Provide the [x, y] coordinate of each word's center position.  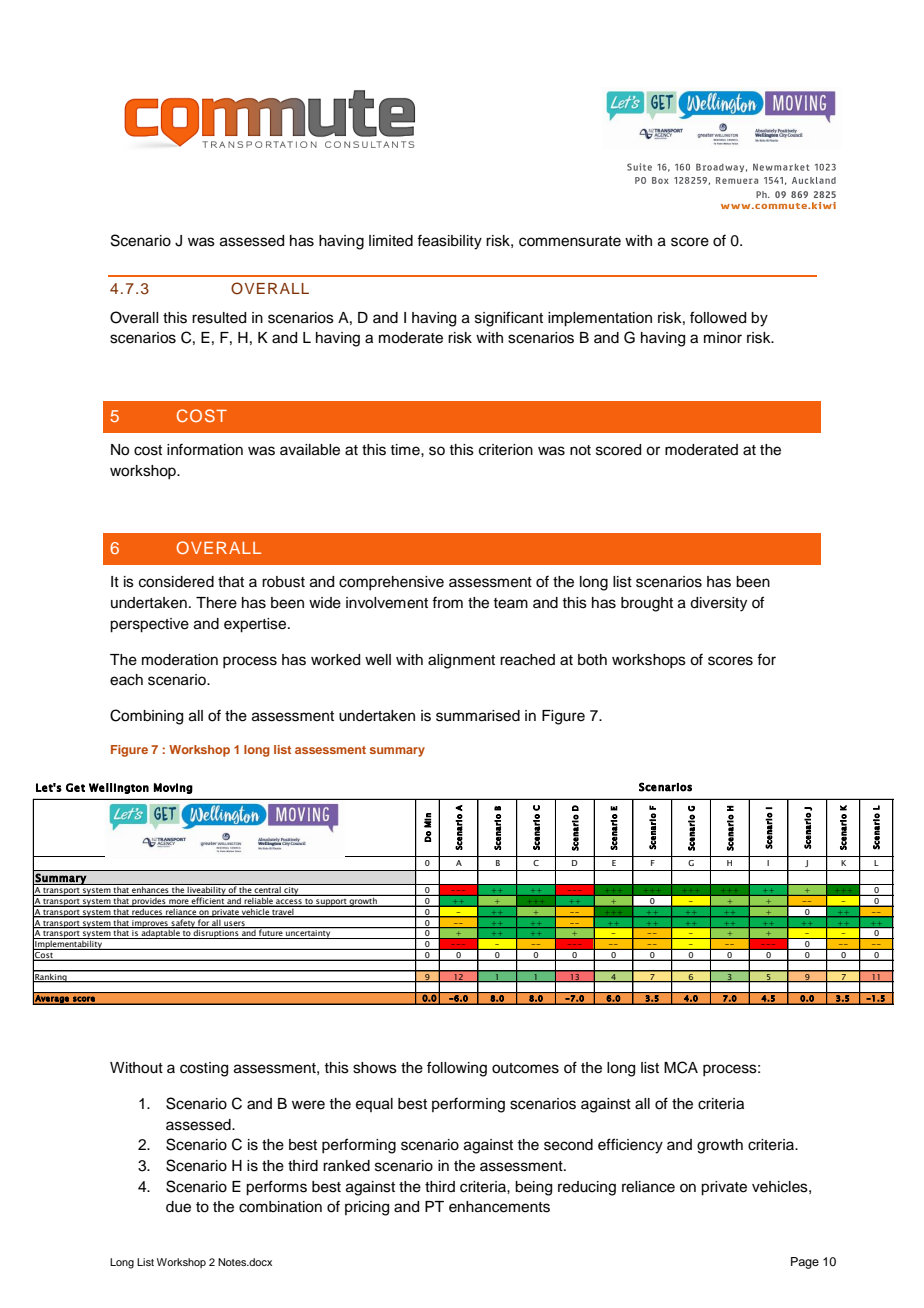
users [234, 924]
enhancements [499, 1207]
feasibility [449, 242]
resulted [219, 318]
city [291, 891]
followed [718, 317]
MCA [681, 1067]
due [178, 1207]
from [447, 602]
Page [805, 1263]
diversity [718, 604]
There [216, 603]
